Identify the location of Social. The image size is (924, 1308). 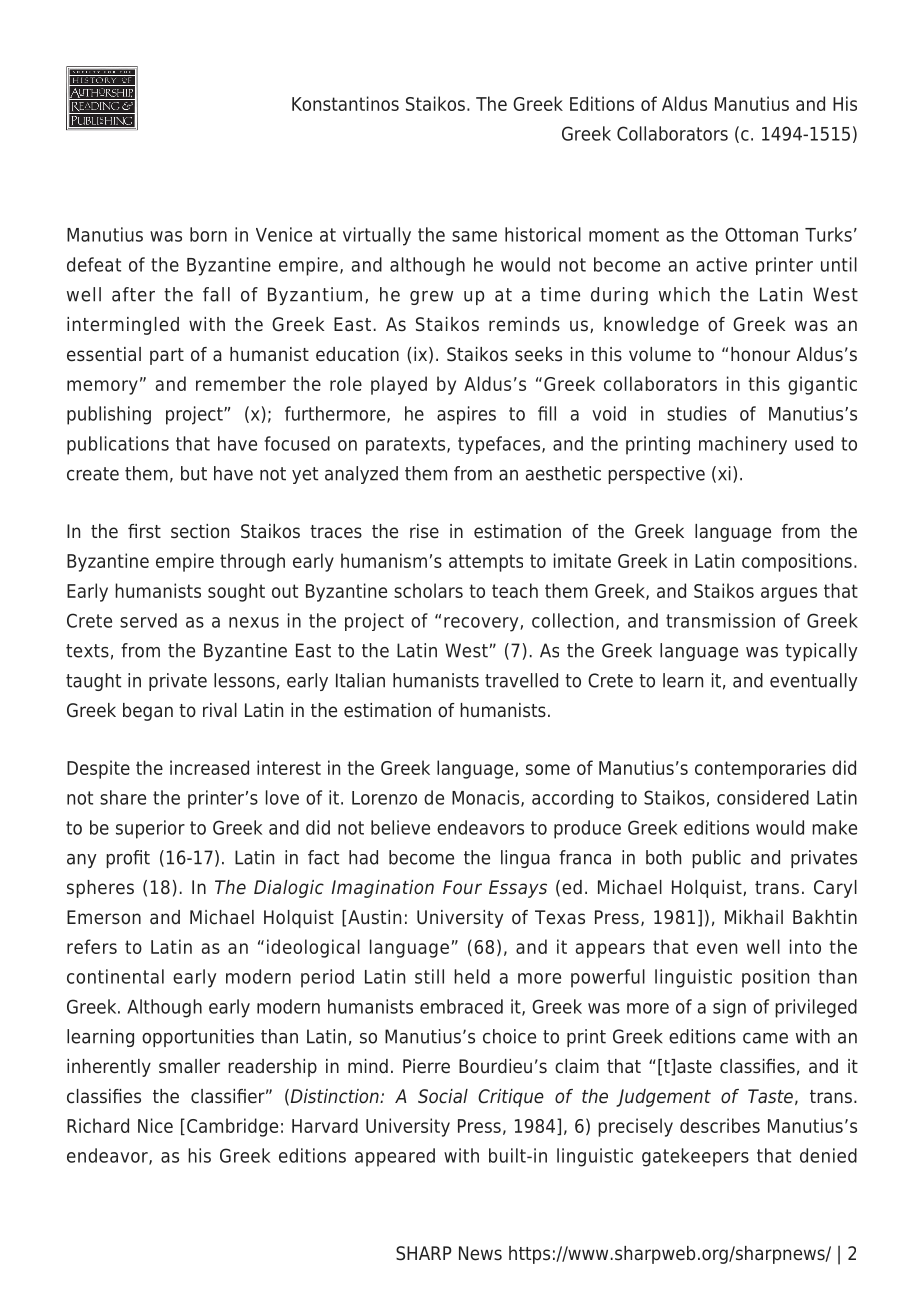
(443, 1096).
